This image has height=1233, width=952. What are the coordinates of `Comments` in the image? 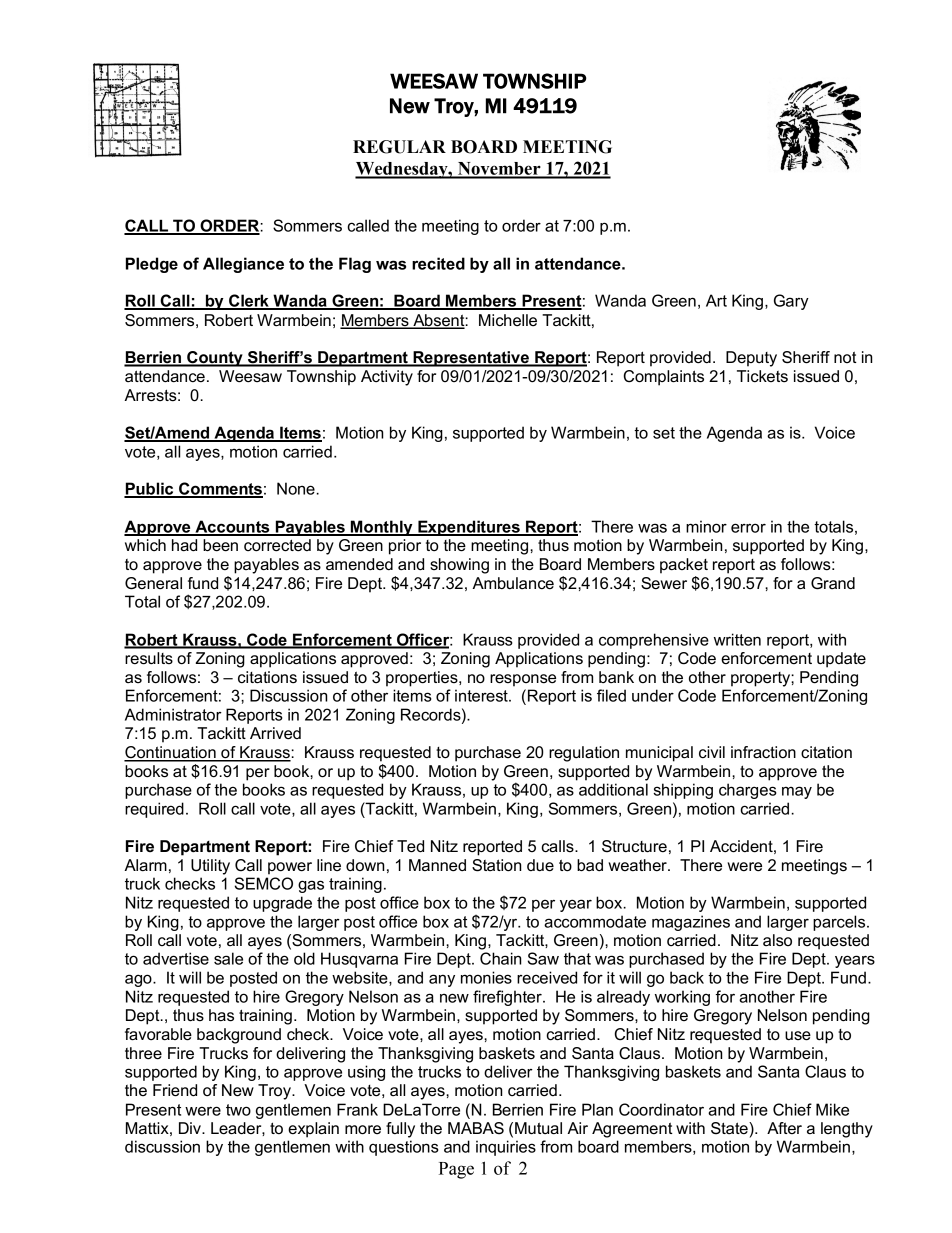 It's located at (220, 489).
